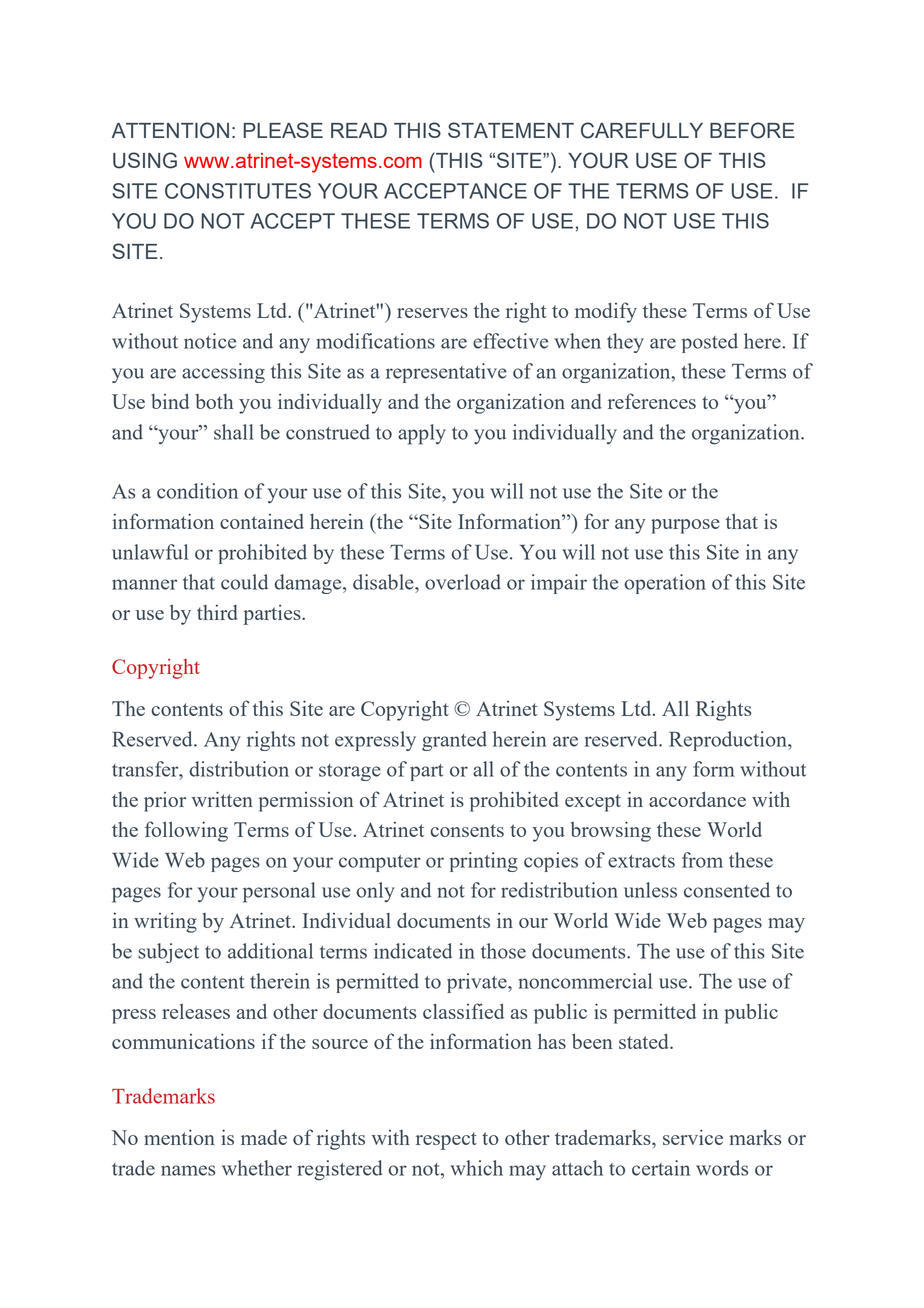 The image size is (924, 1308). What do you see at coordinates (179, 1137) in the screenshot?
I see `mention` at bounding box center [179, 1137].
